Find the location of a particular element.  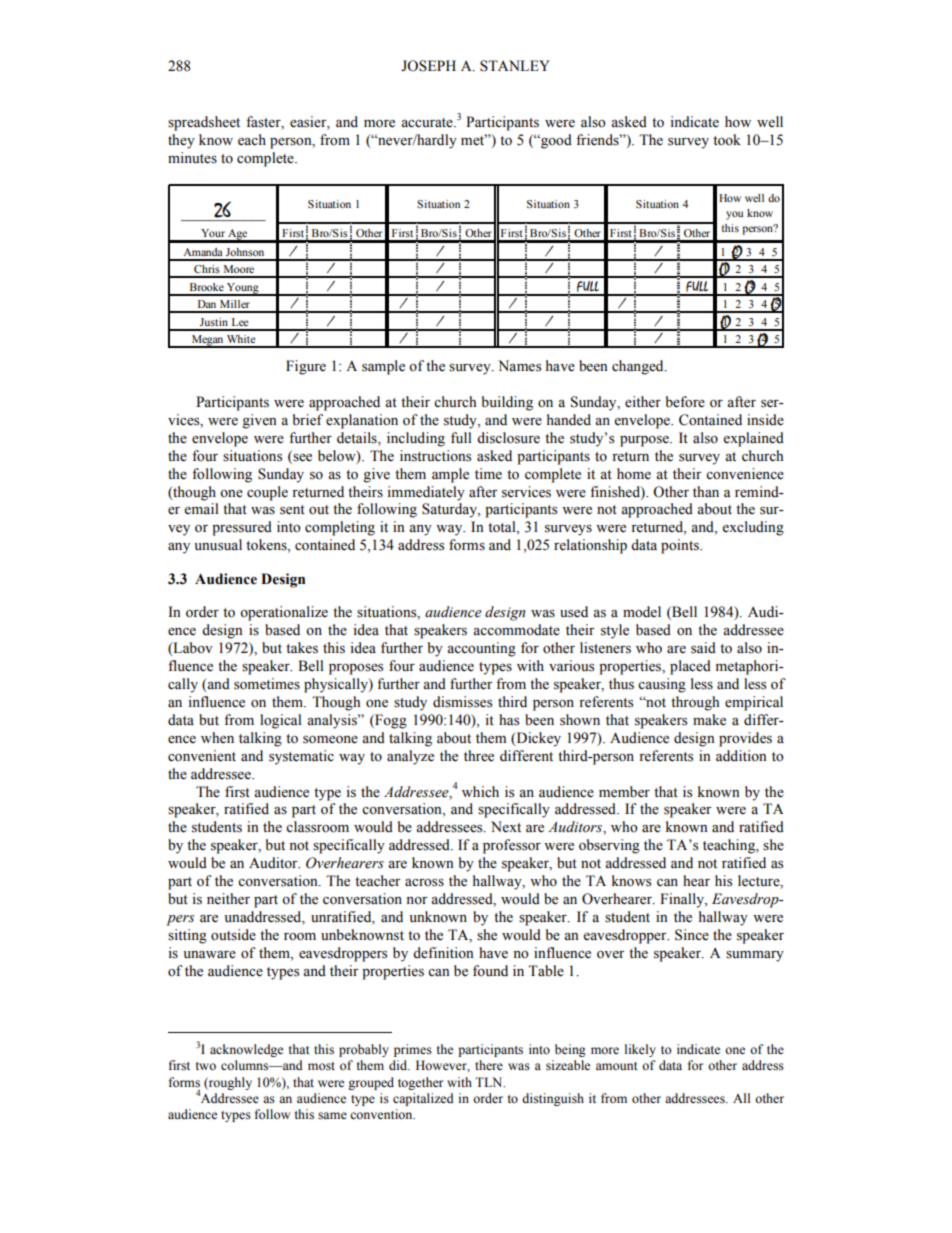

took is located at coordinates (727, 140).
